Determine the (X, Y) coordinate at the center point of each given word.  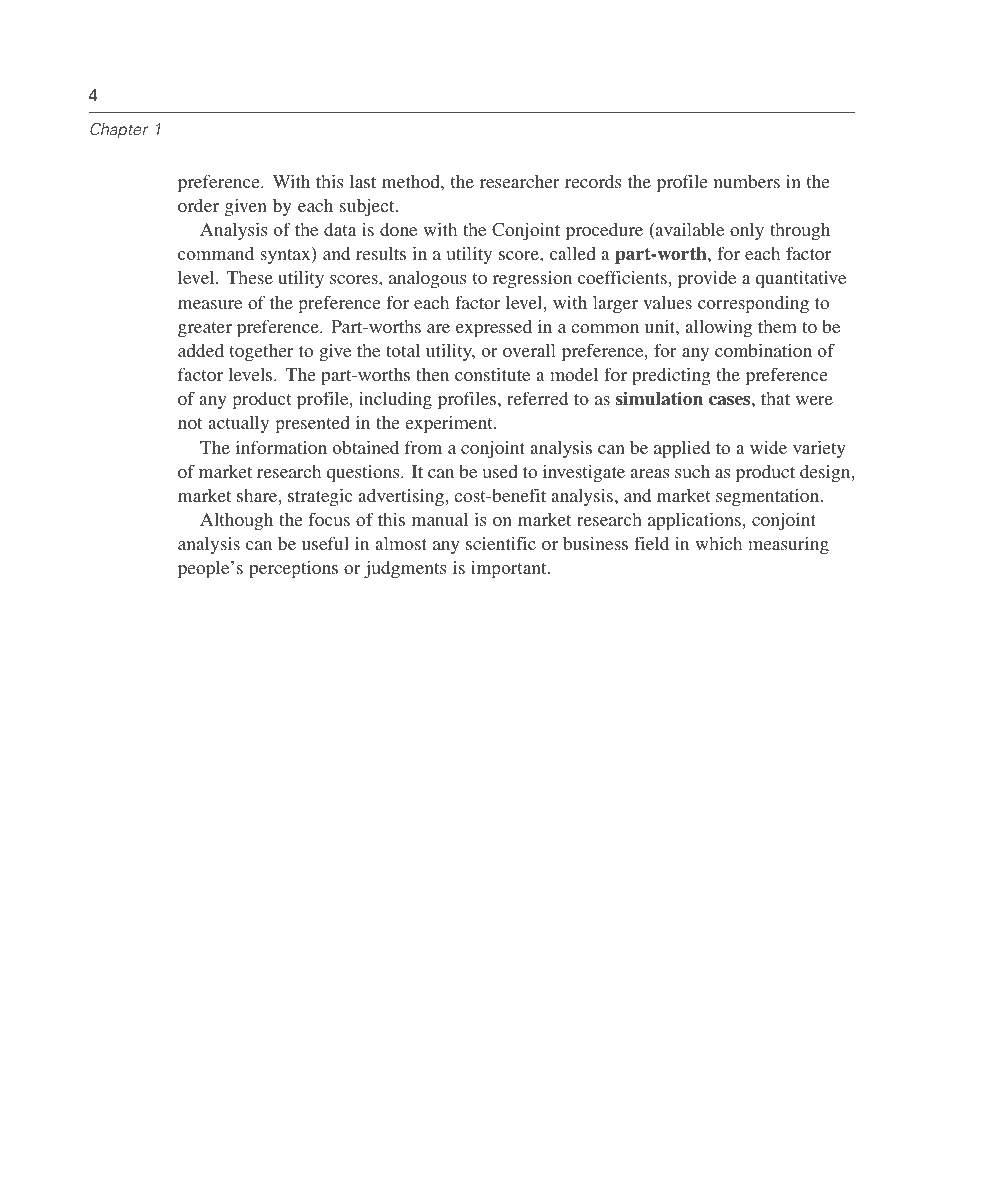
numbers (747, 181)
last (363, 181)
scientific (501, 543)
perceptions (293, 570)
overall (529, 350)
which (718, 543)
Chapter (119, 130)
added (201, 350)
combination (763, 350)
